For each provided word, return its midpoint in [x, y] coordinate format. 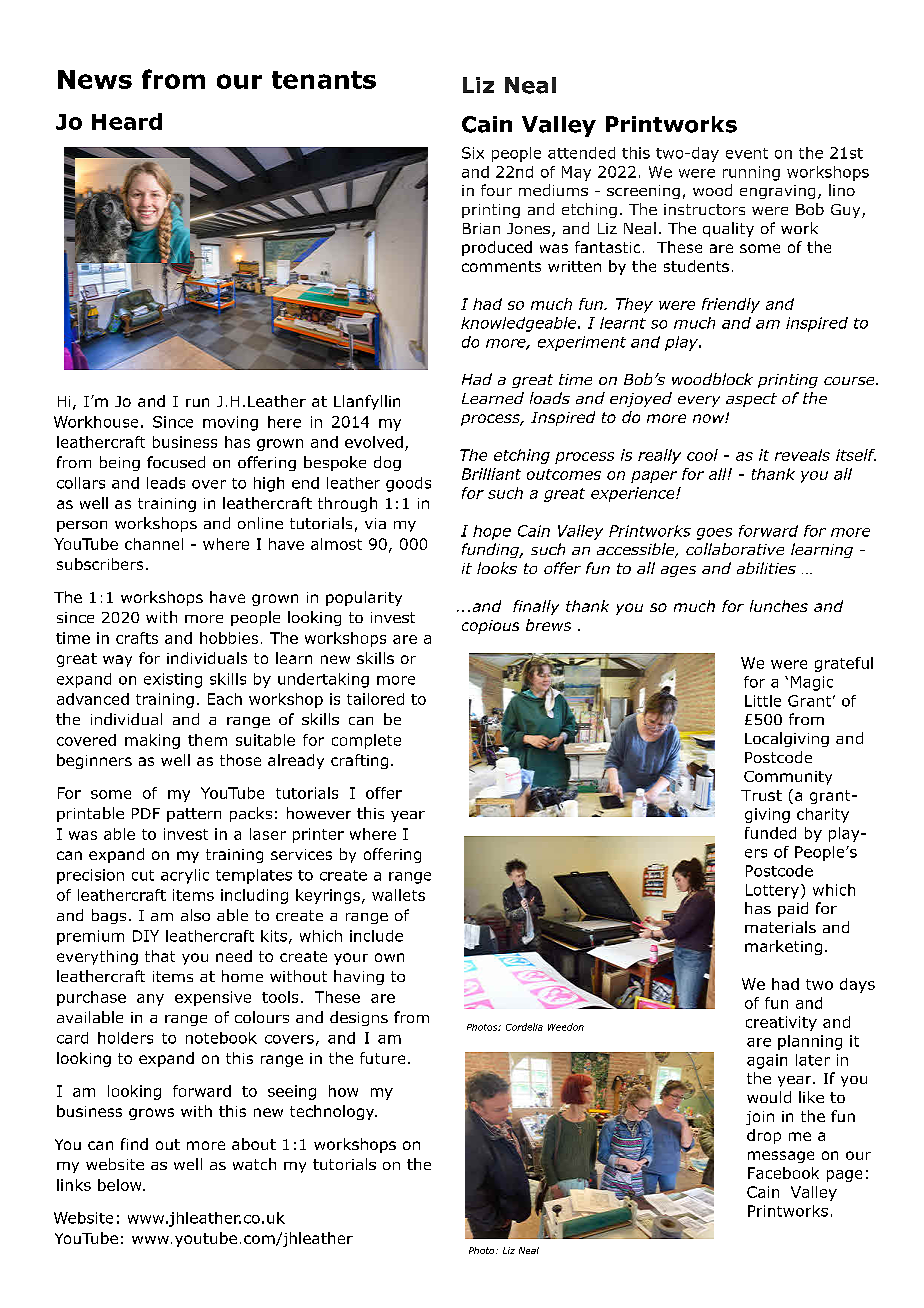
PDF [146, 813]
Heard [127, 121]
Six [473, 153]
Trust [761, 795]
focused [176, 462]
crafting [359, 761]
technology [333, 1112]
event [747, 153]
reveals [802, 455]
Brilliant [491, 474]
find [134, 1144]
